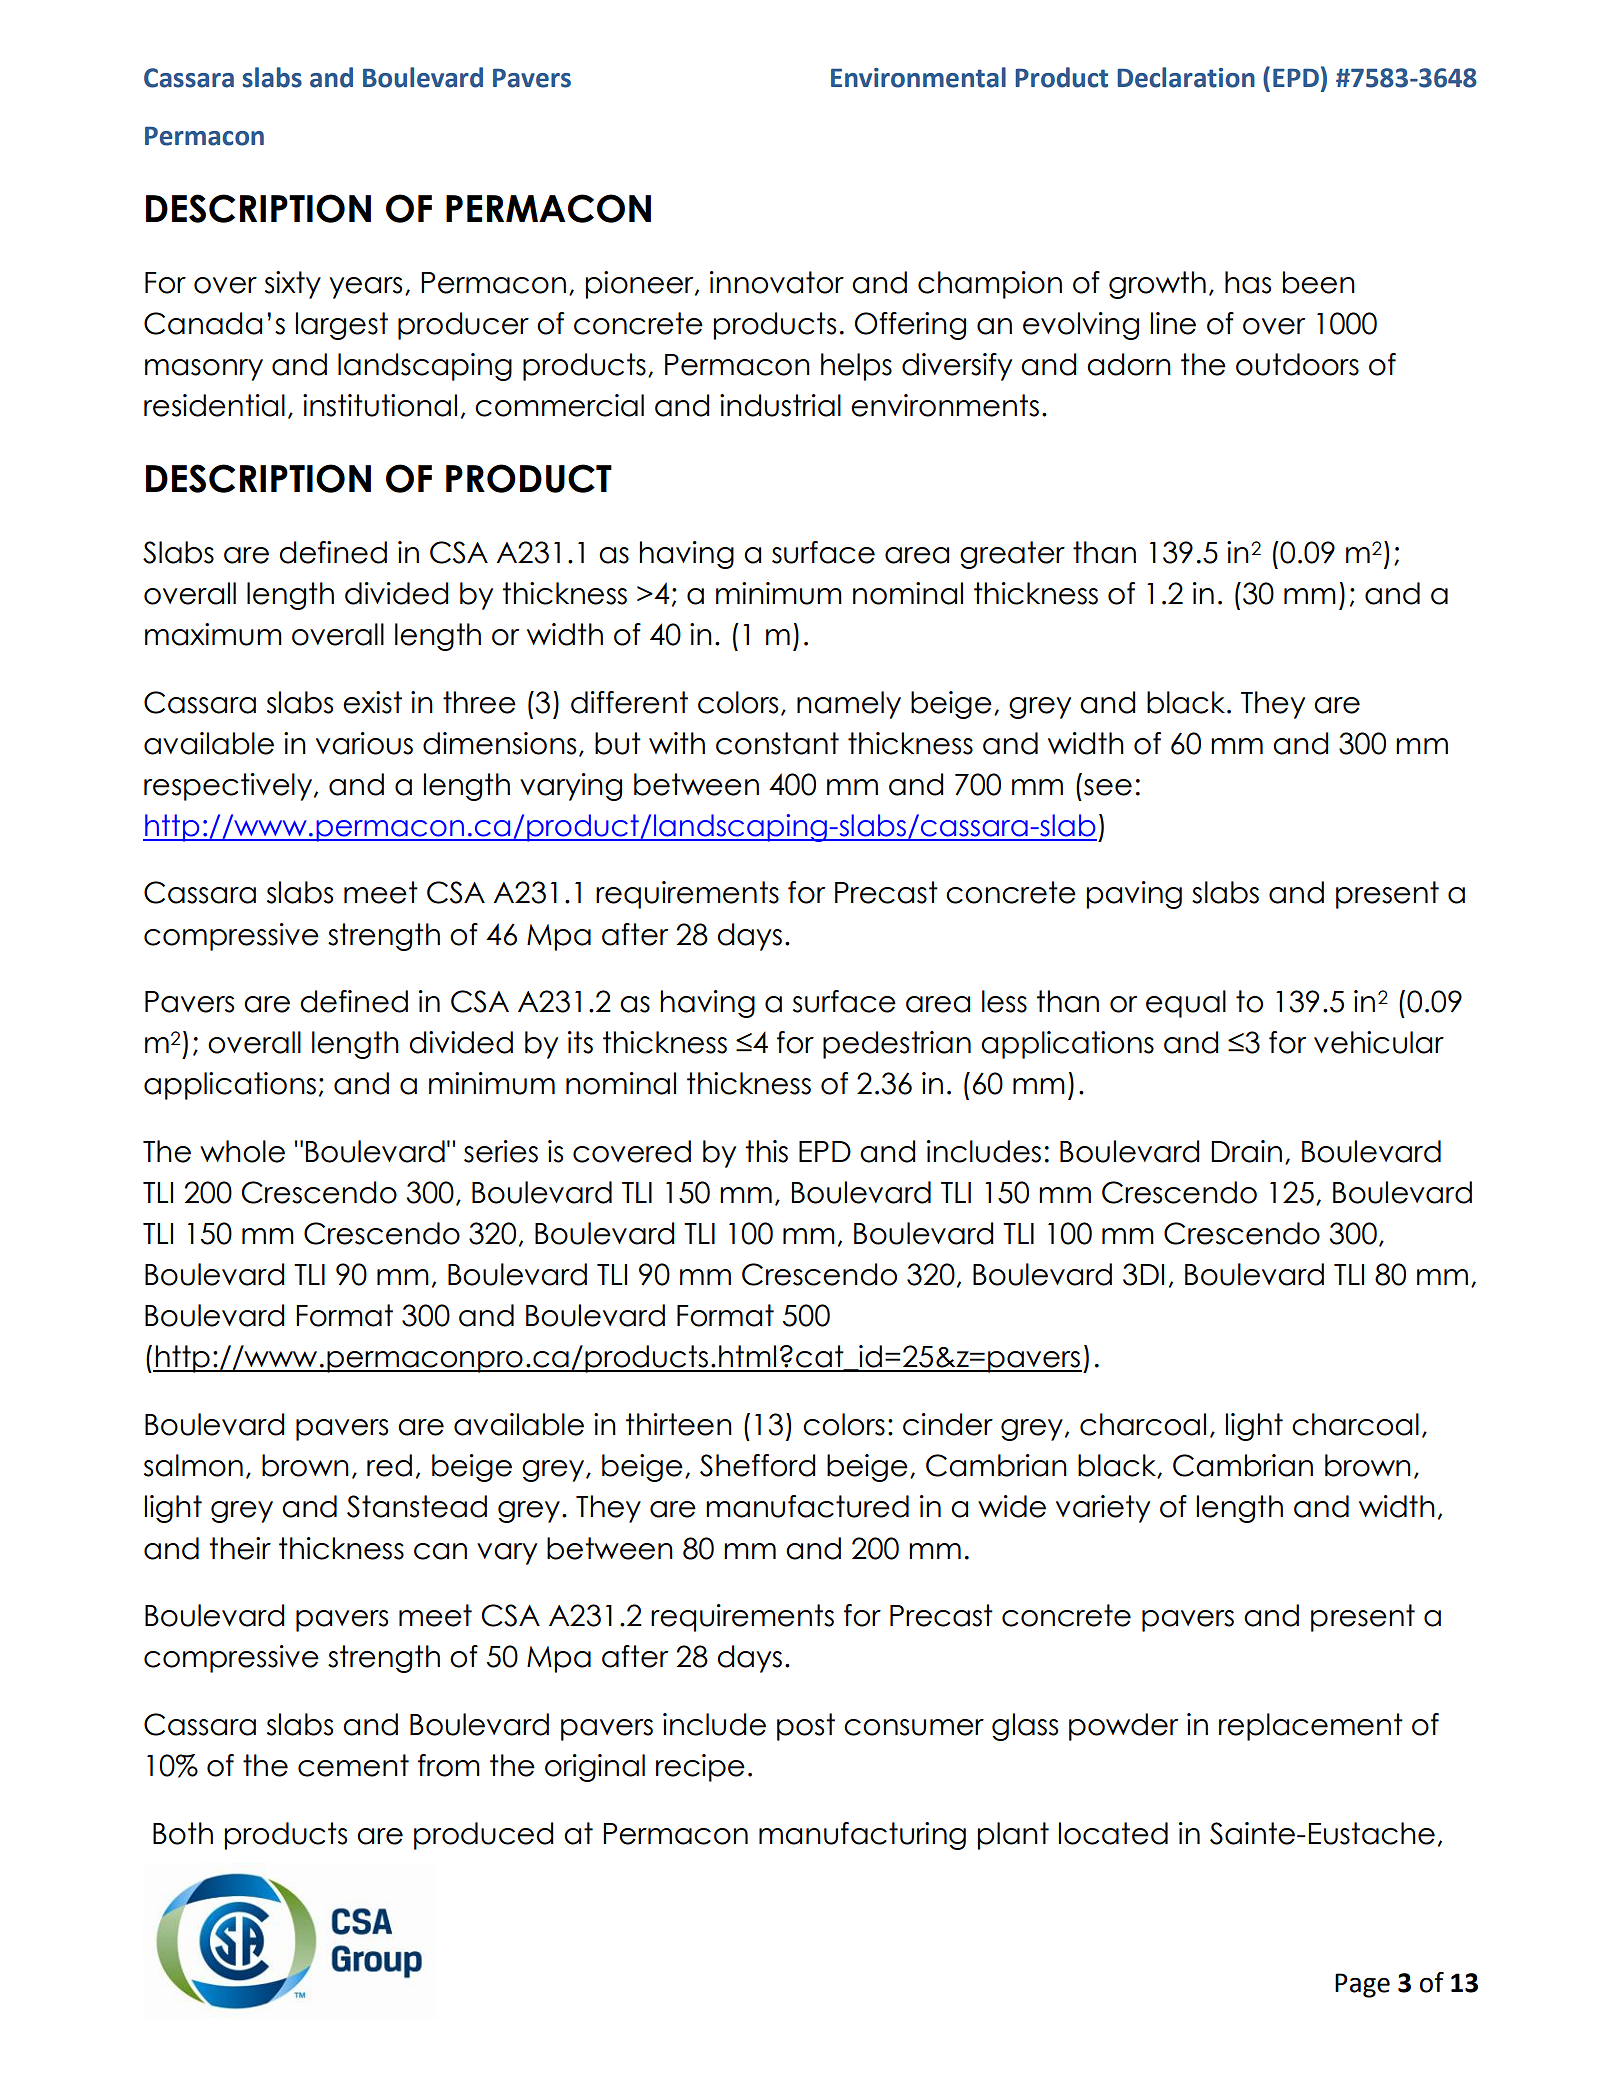 The width and height of the screenshot is (1622, 2099). I want to click on thirteen, so click(679, 1424).
